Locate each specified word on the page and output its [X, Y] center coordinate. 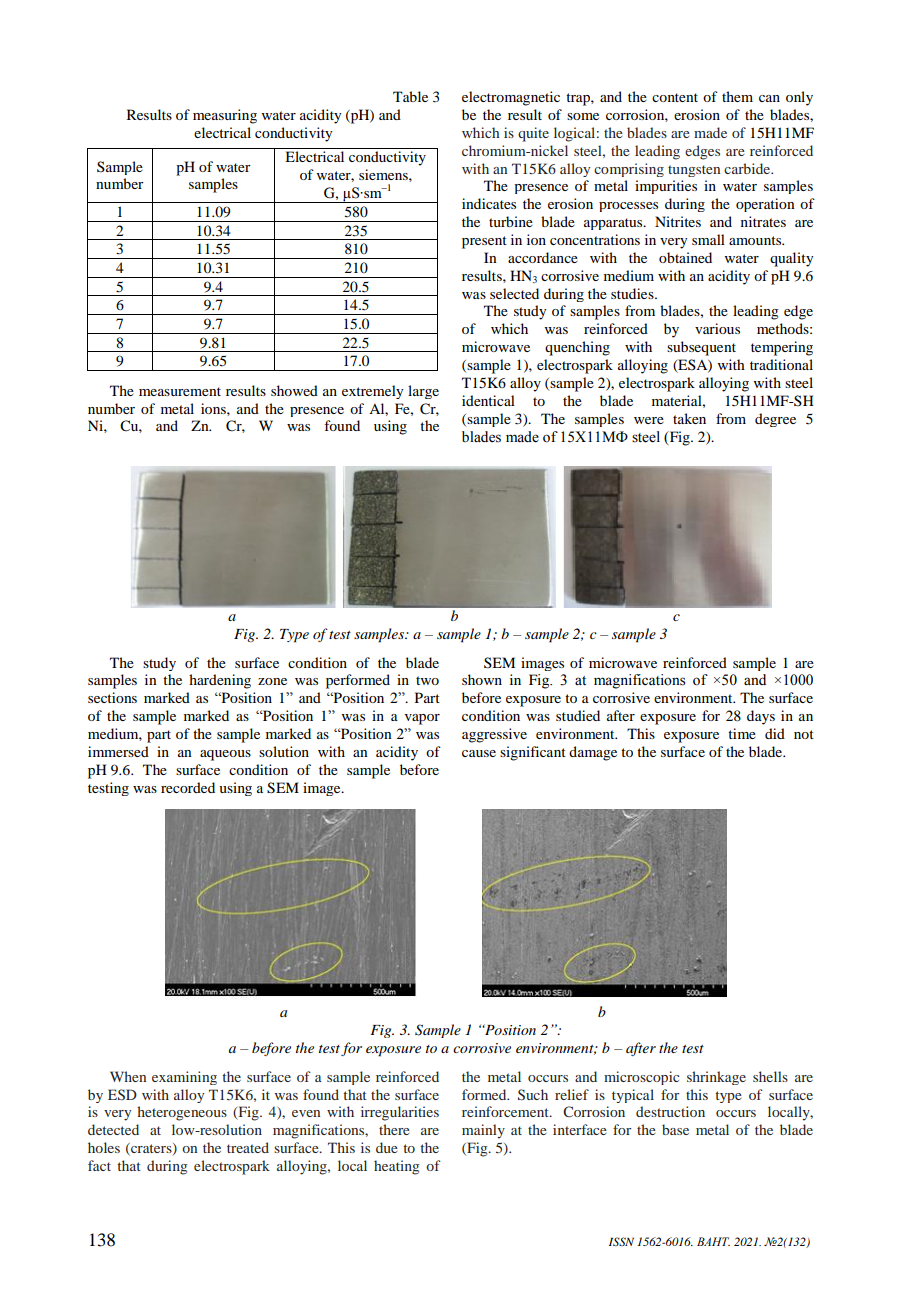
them [737, 96]
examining [184, 1078]
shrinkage [716, 1078]
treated [248, 1147]
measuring [225, 116]
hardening [220, 681]
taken [689, 418]
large [423, 392]
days [761, 717]
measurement [180, 391]
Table [410, 96]
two [427, 680]
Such [533, 1094]
